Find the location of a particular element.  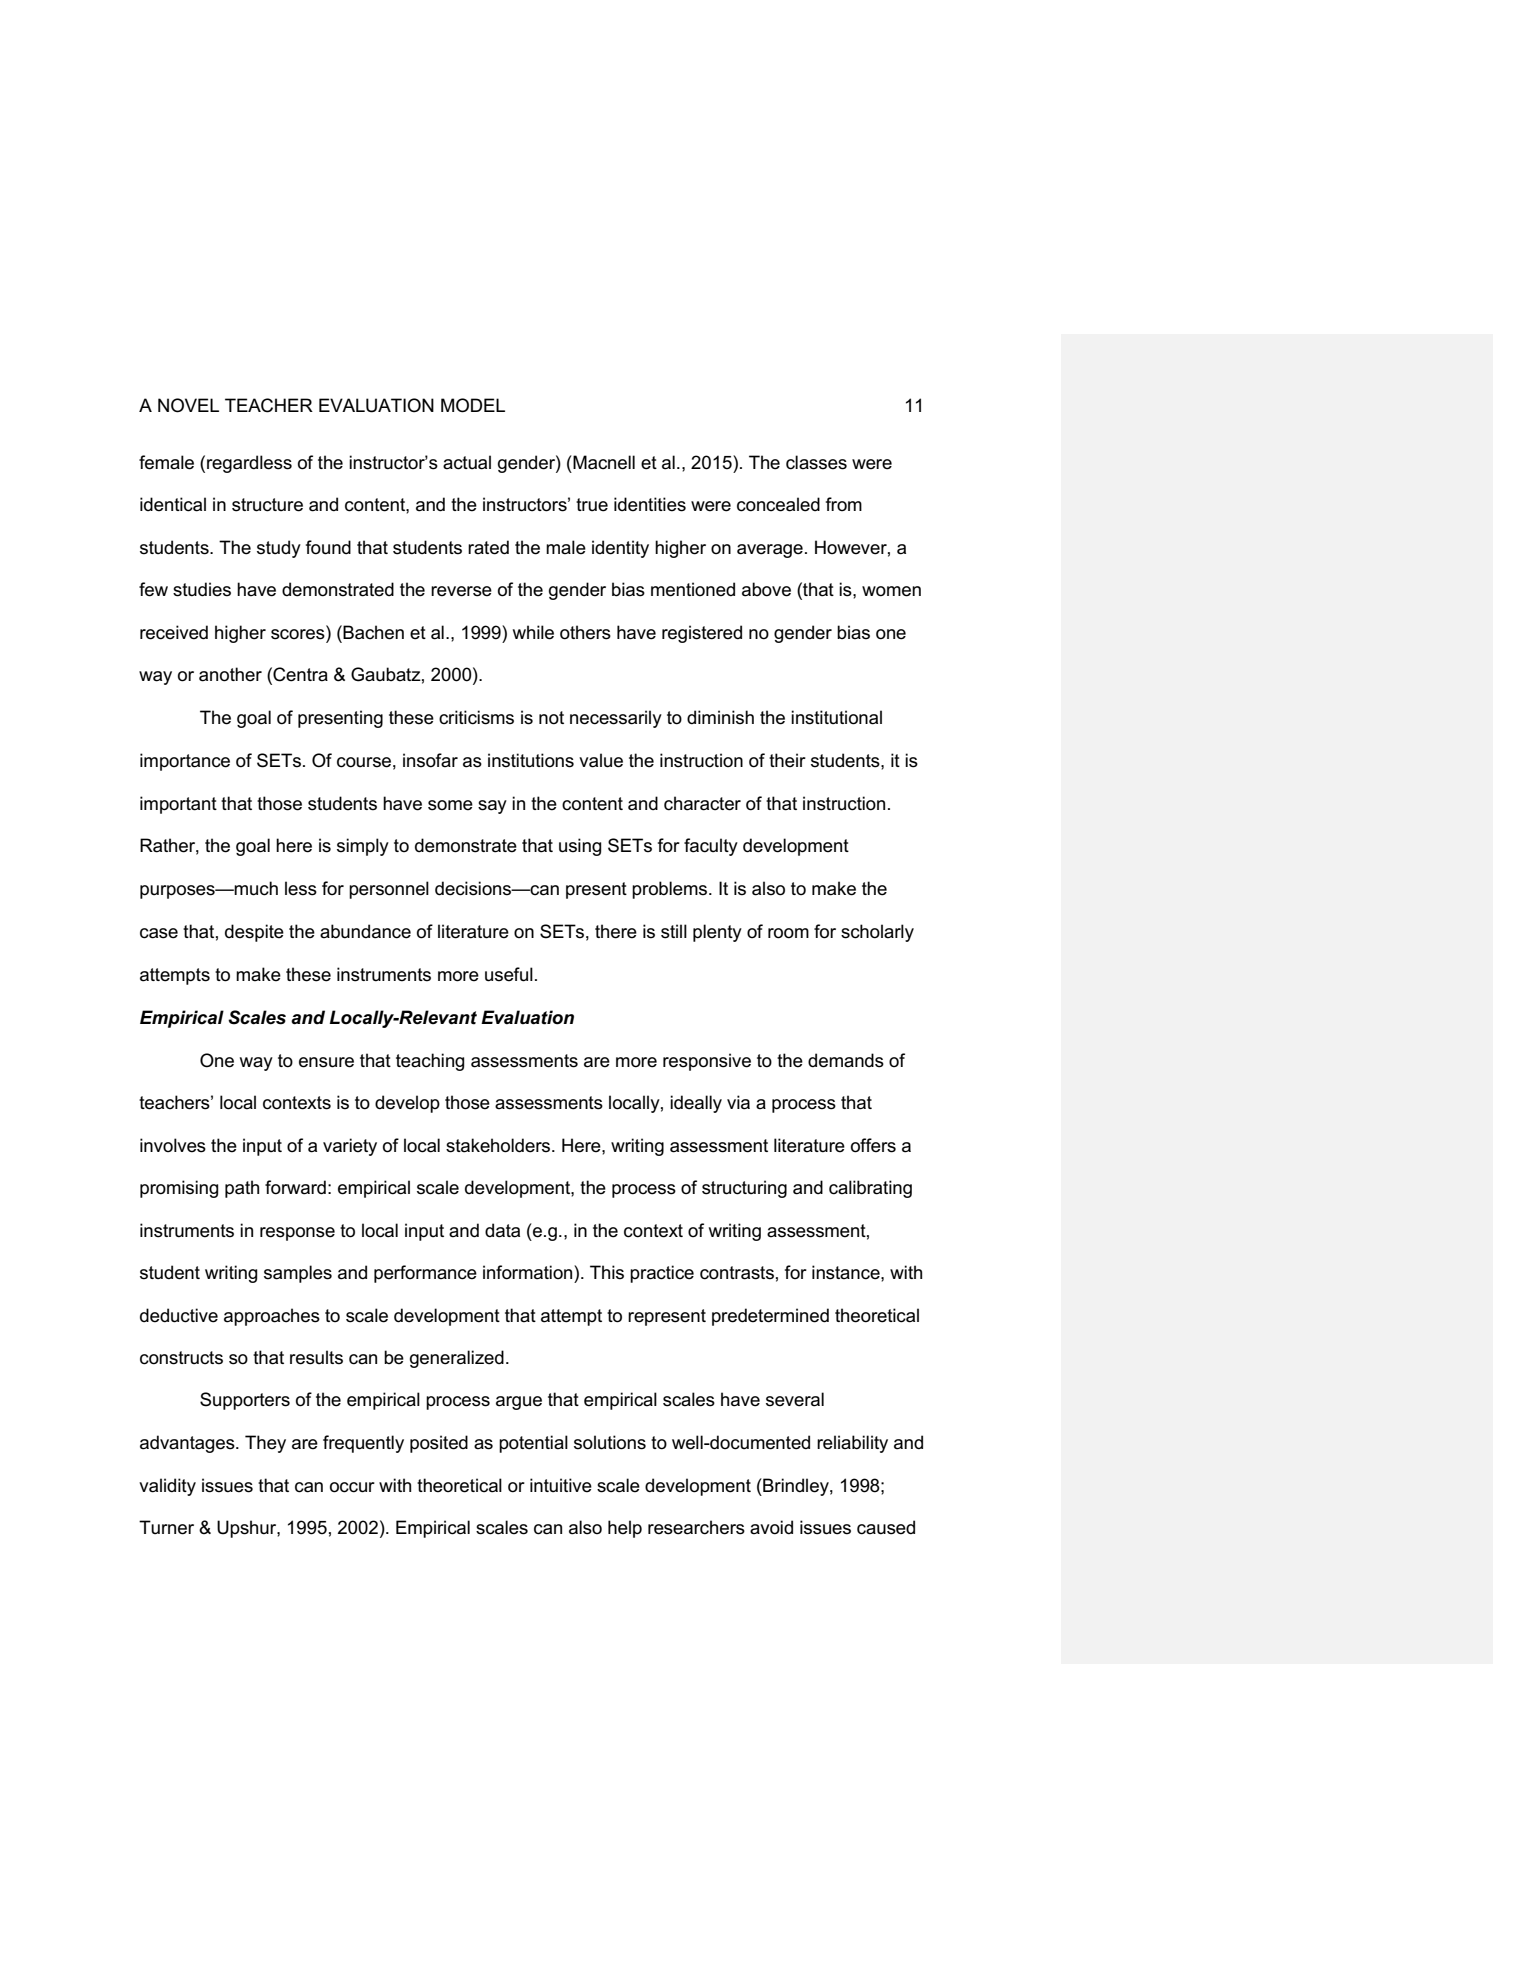

actual is located at coordinates (467, 462).
